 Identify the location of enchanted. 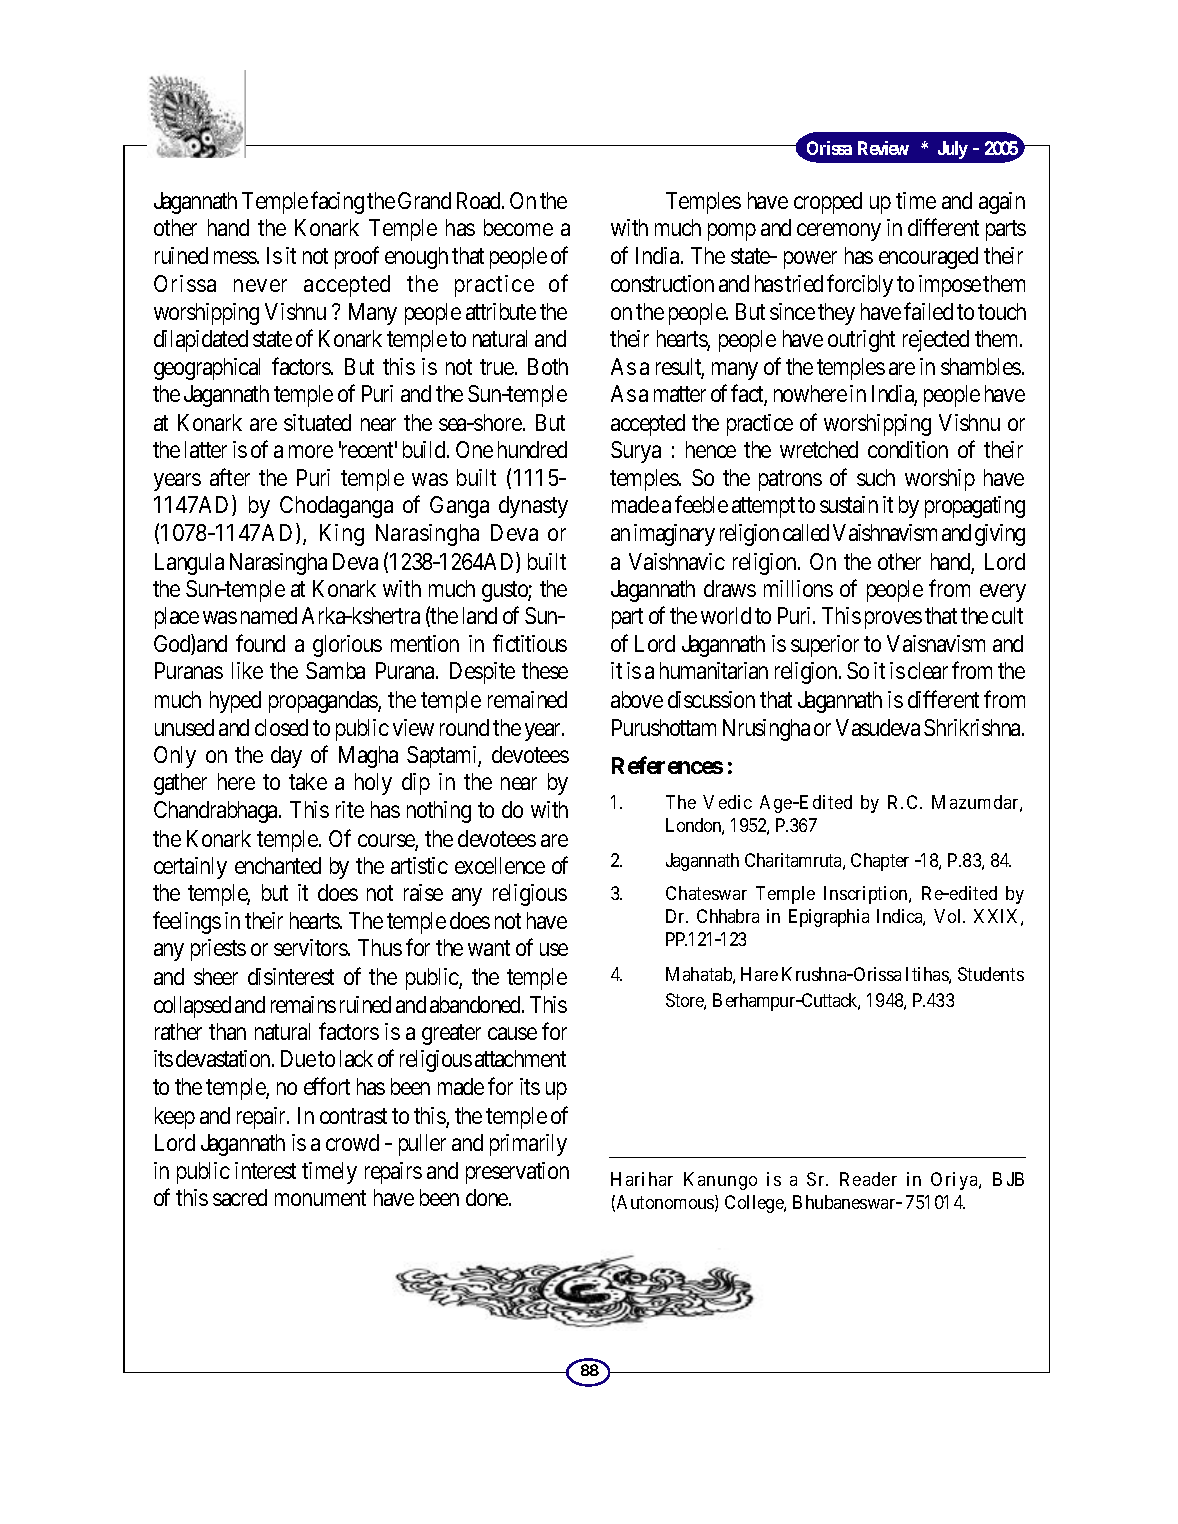
(278, 865).
